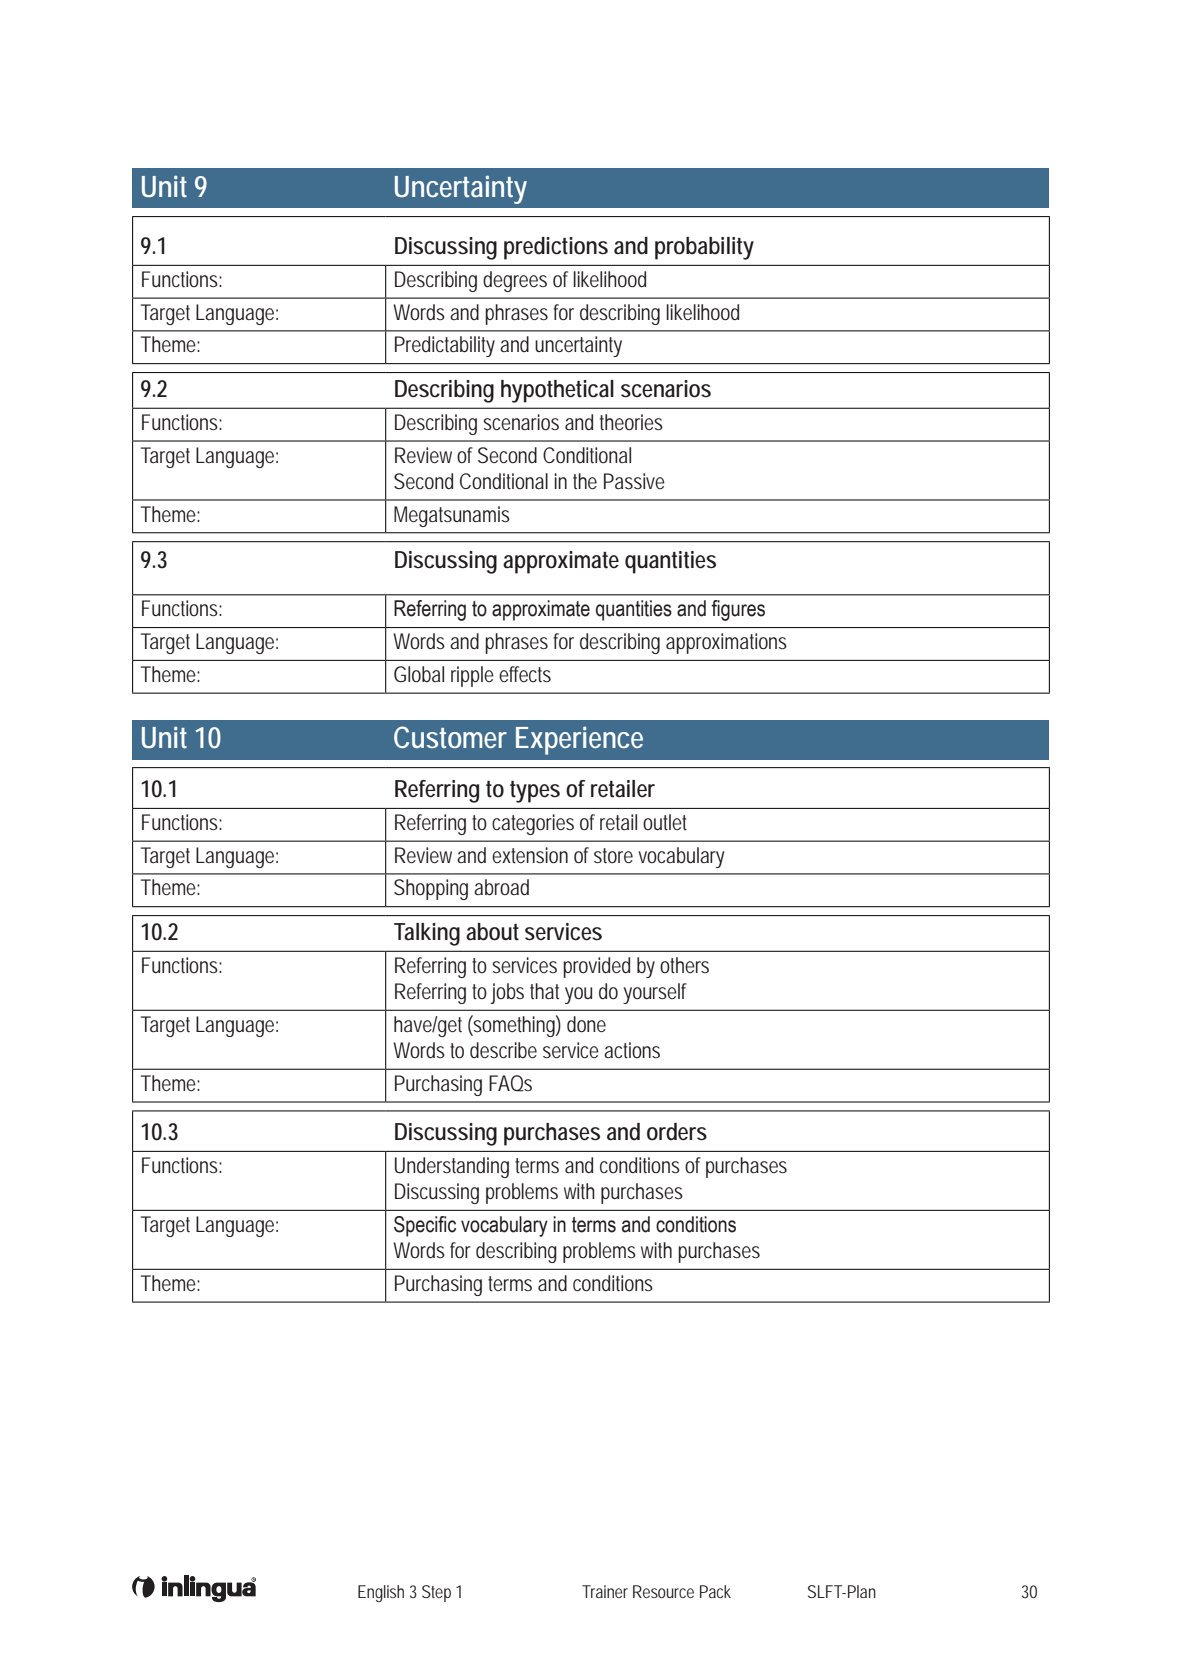 This screenshot has height=1671, width=1181. What do you see at coordinates (704, 248) in the screenshot?
I see `probability` at bounding box center [704, 248].
